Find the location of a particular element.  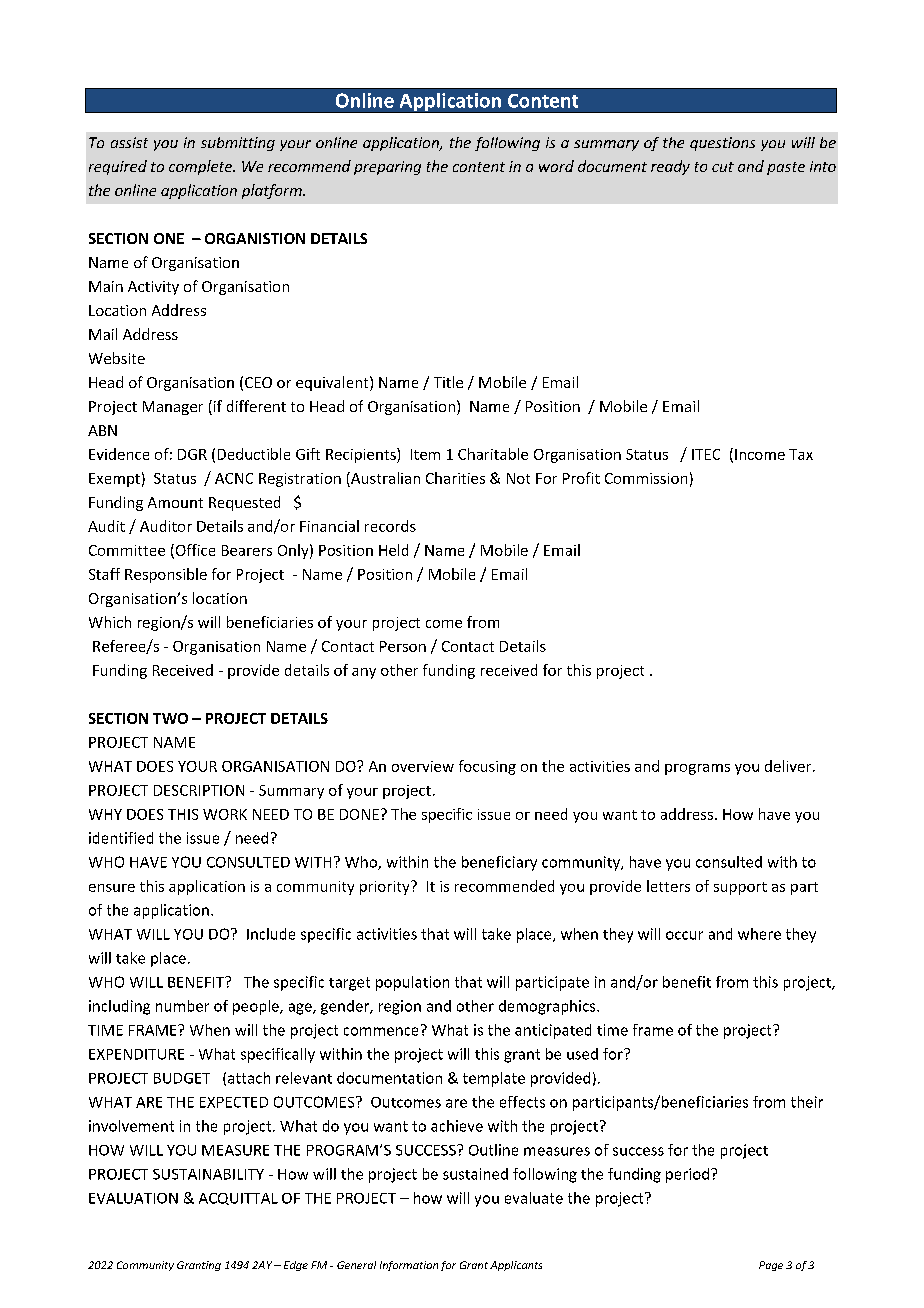

ACQUITTAL is located at coordinates (238, 1199).
